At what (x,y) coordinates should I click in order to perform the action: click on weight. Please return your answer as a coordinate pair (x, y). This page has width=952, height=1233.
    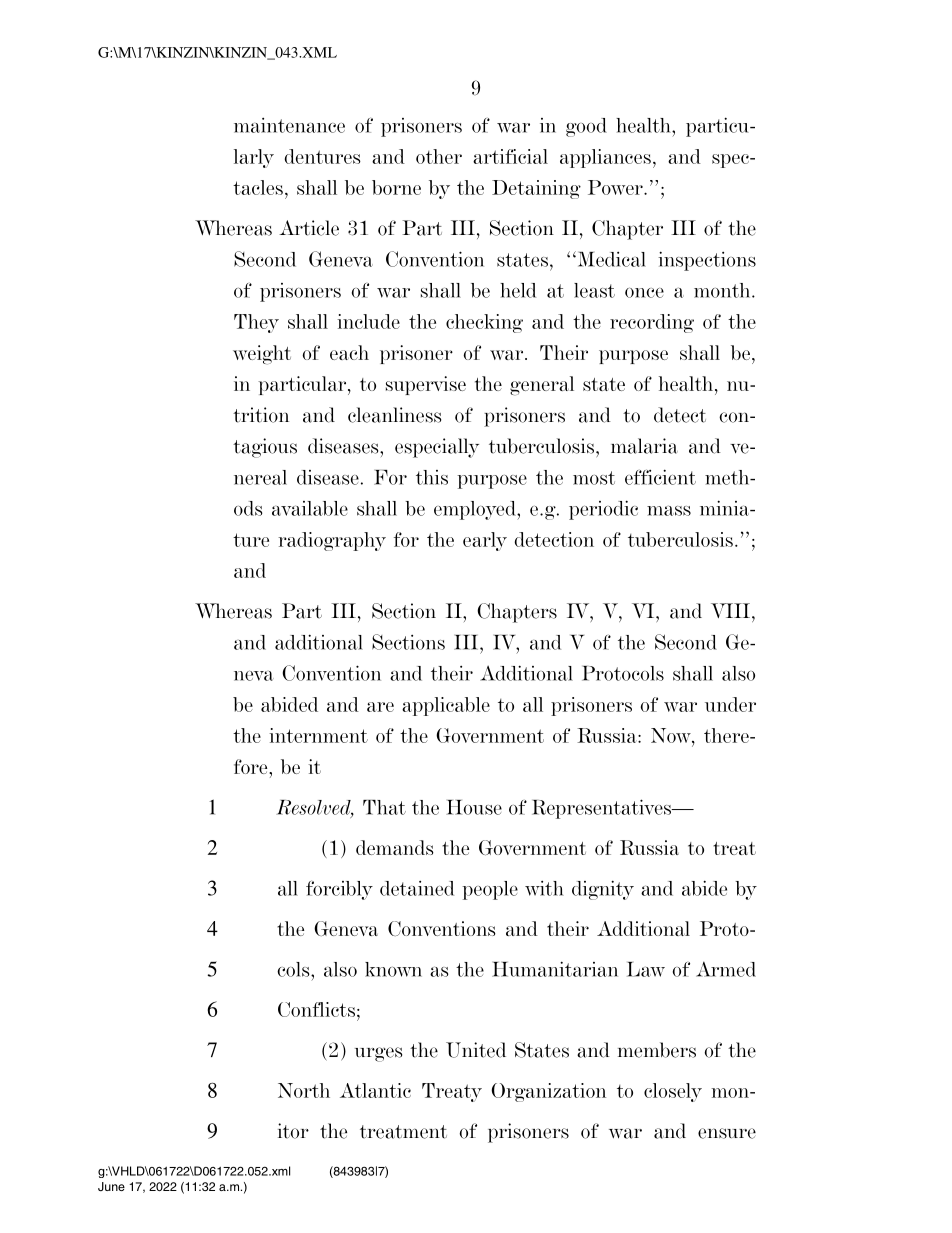
    Looking at the image, I should click on (262, 355).
